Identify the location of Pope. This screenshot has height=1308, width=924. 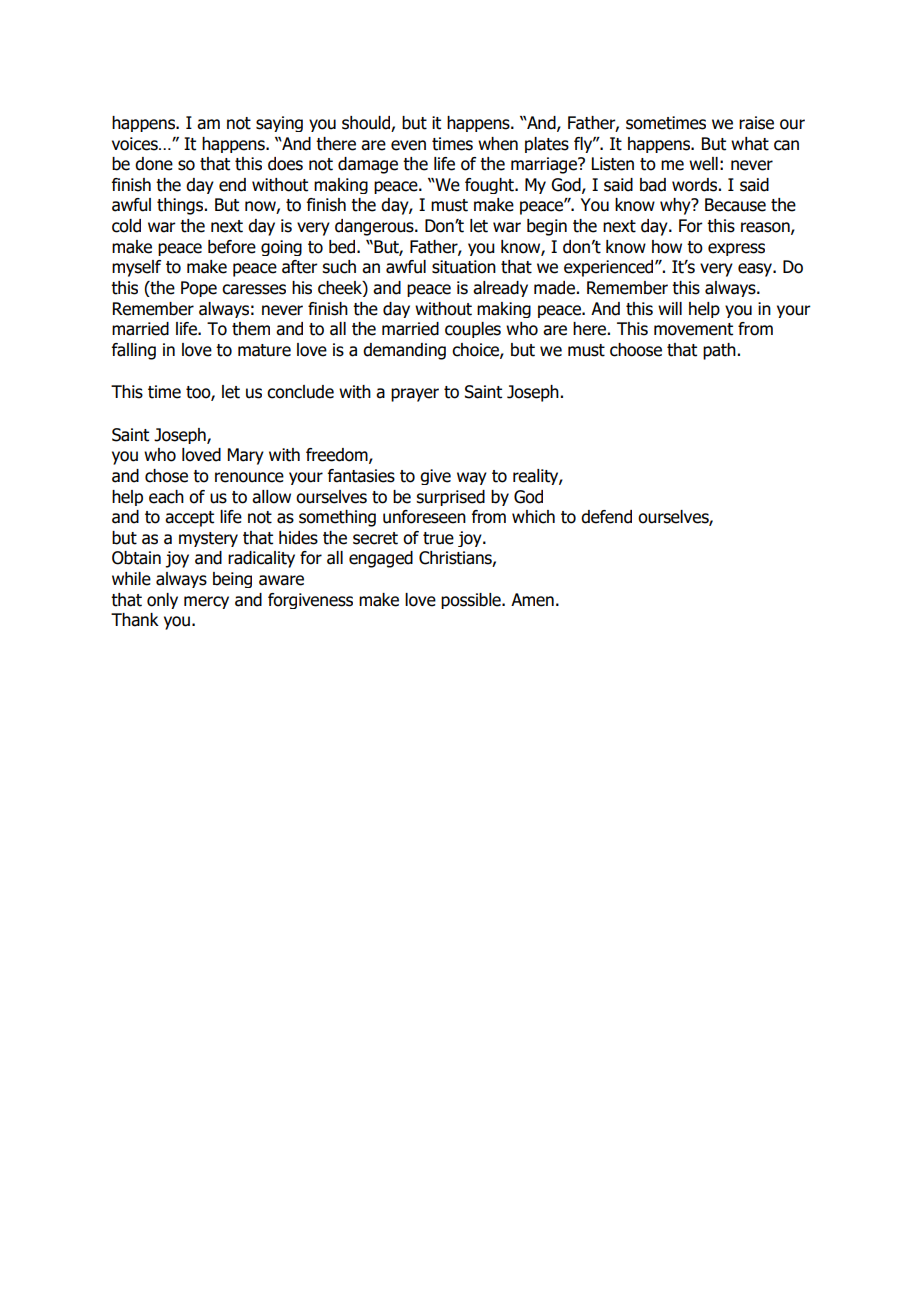
(199, 289).
